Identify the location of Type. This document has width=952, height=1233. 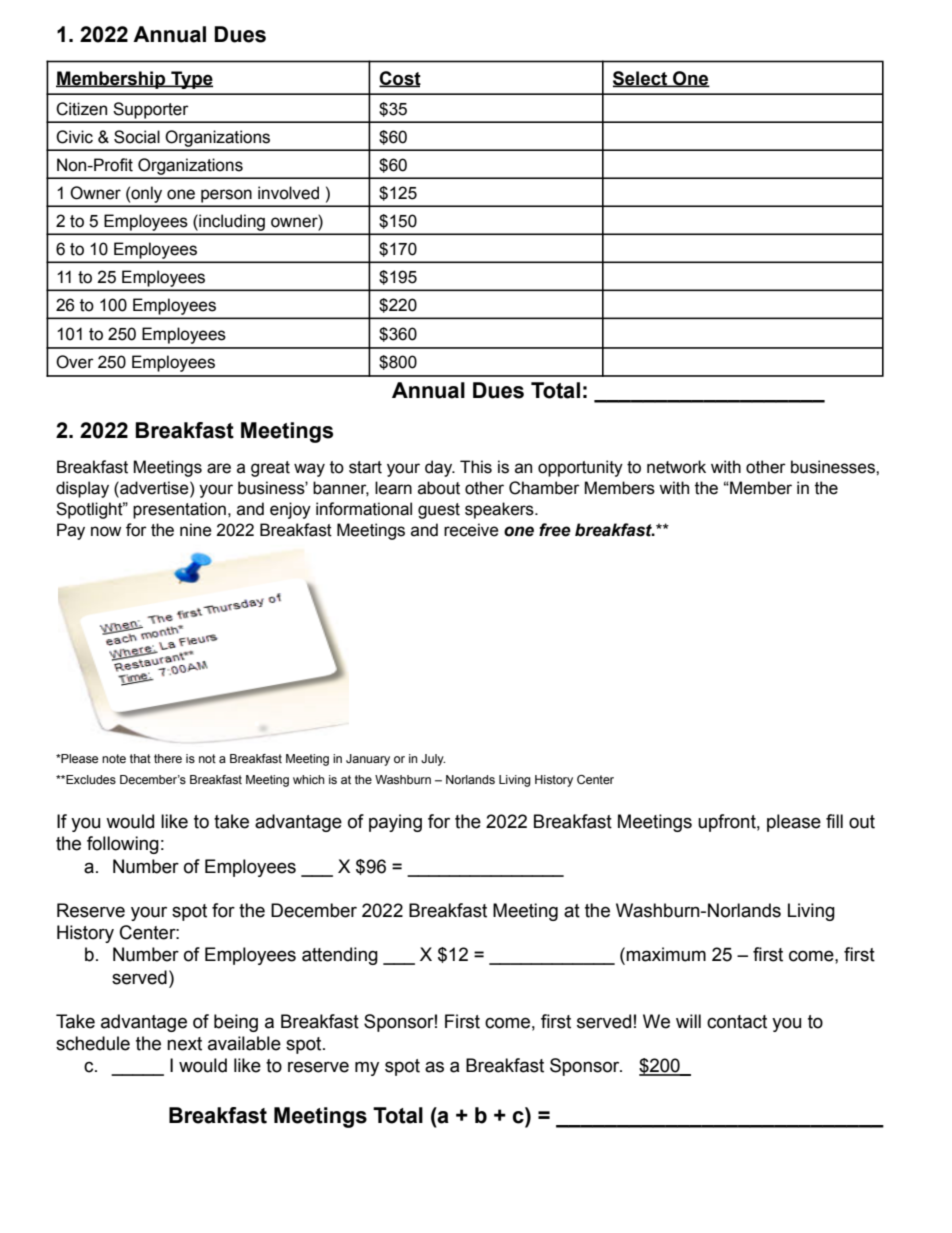
(191, 80).
